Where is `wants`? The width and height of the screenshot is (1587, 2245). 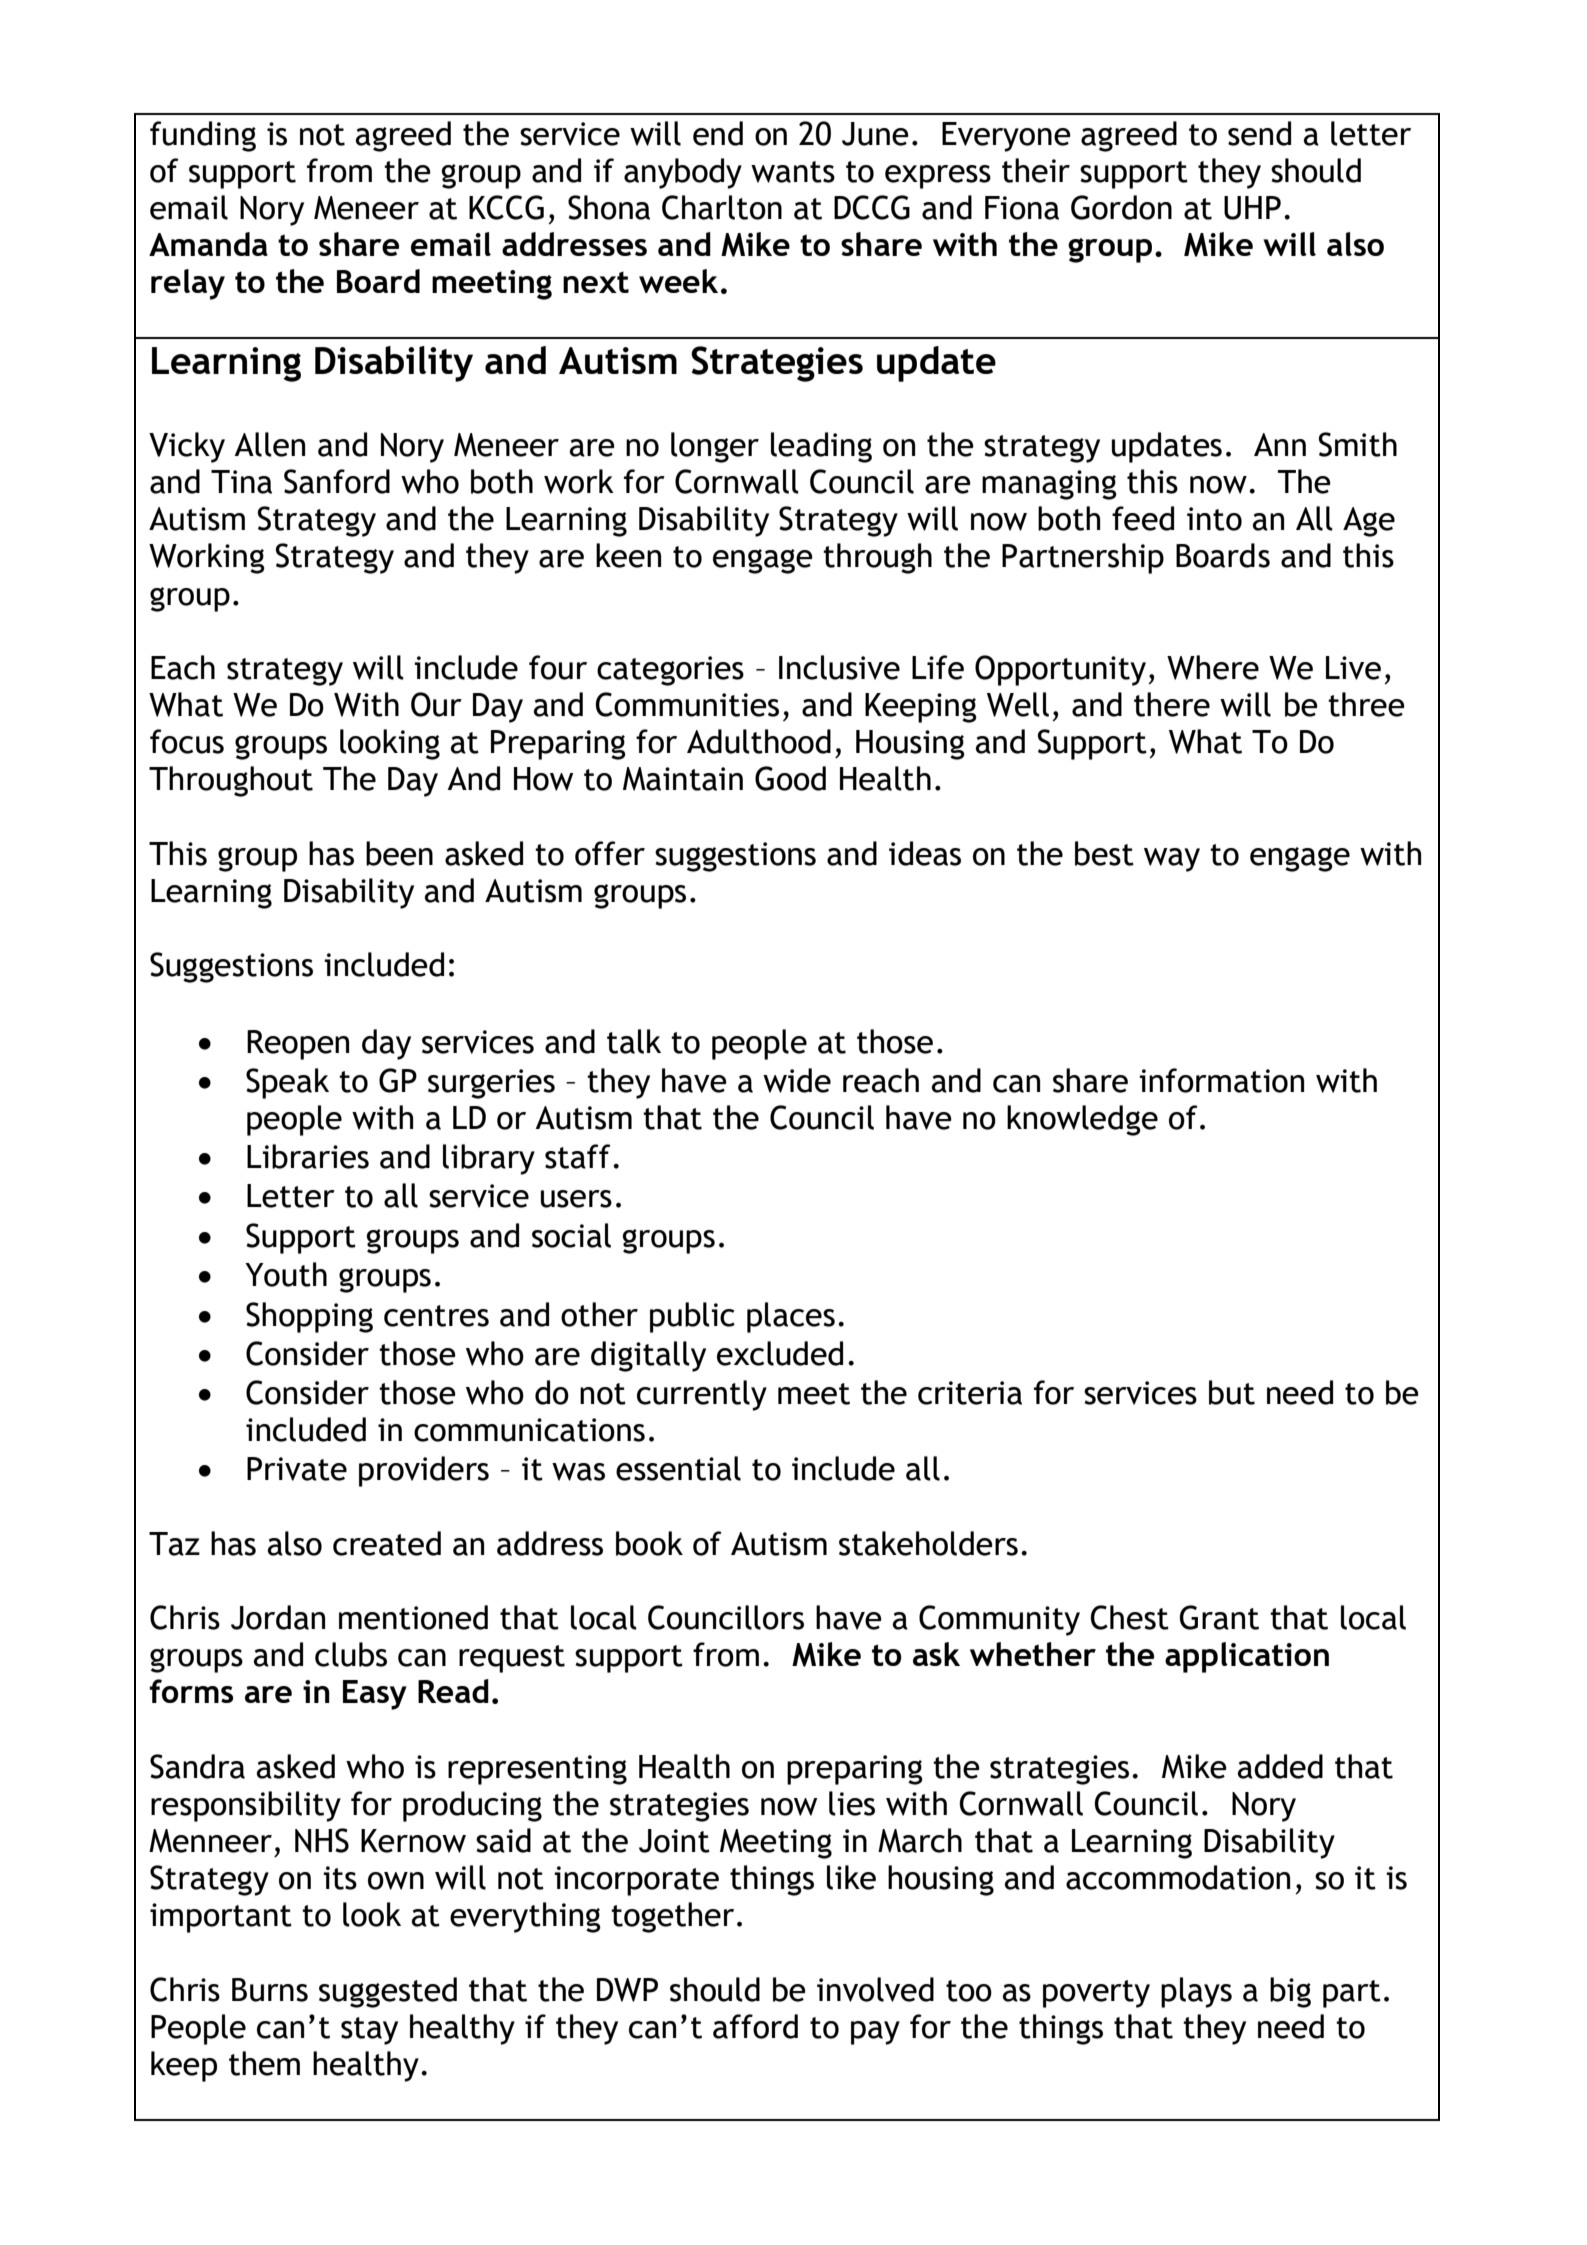
wants is located at coordinates (793, 172).
